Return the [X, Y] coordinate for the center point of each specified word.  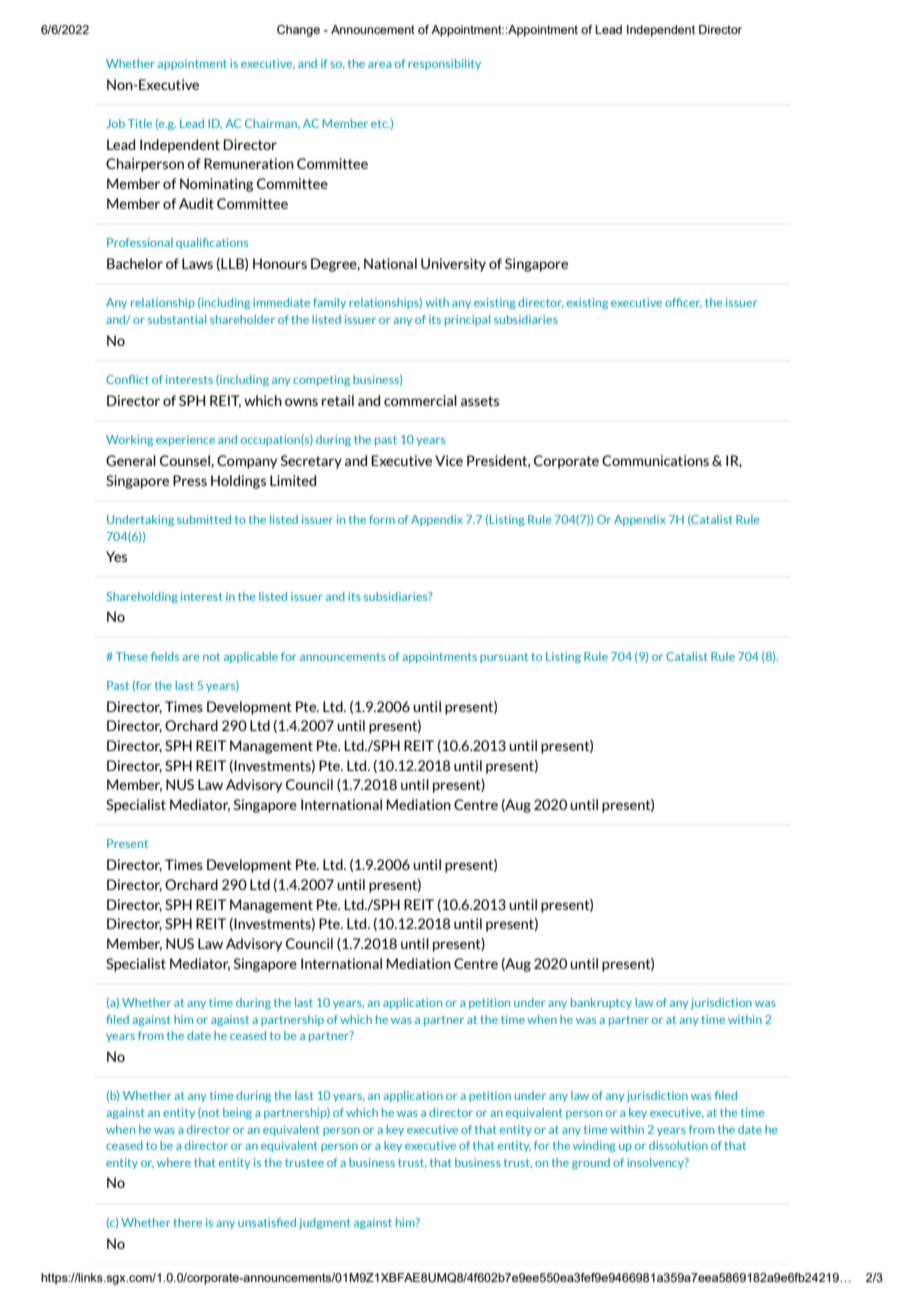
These [132, 656]
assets [480, 401]
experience [185, 440]
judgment [325, 1223]
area [379, 65]
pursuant [504, 658]
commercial [420, 400]
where [174, 1162]
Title [140, 123]
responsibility [444, 64]
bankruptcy [601, 1003]
